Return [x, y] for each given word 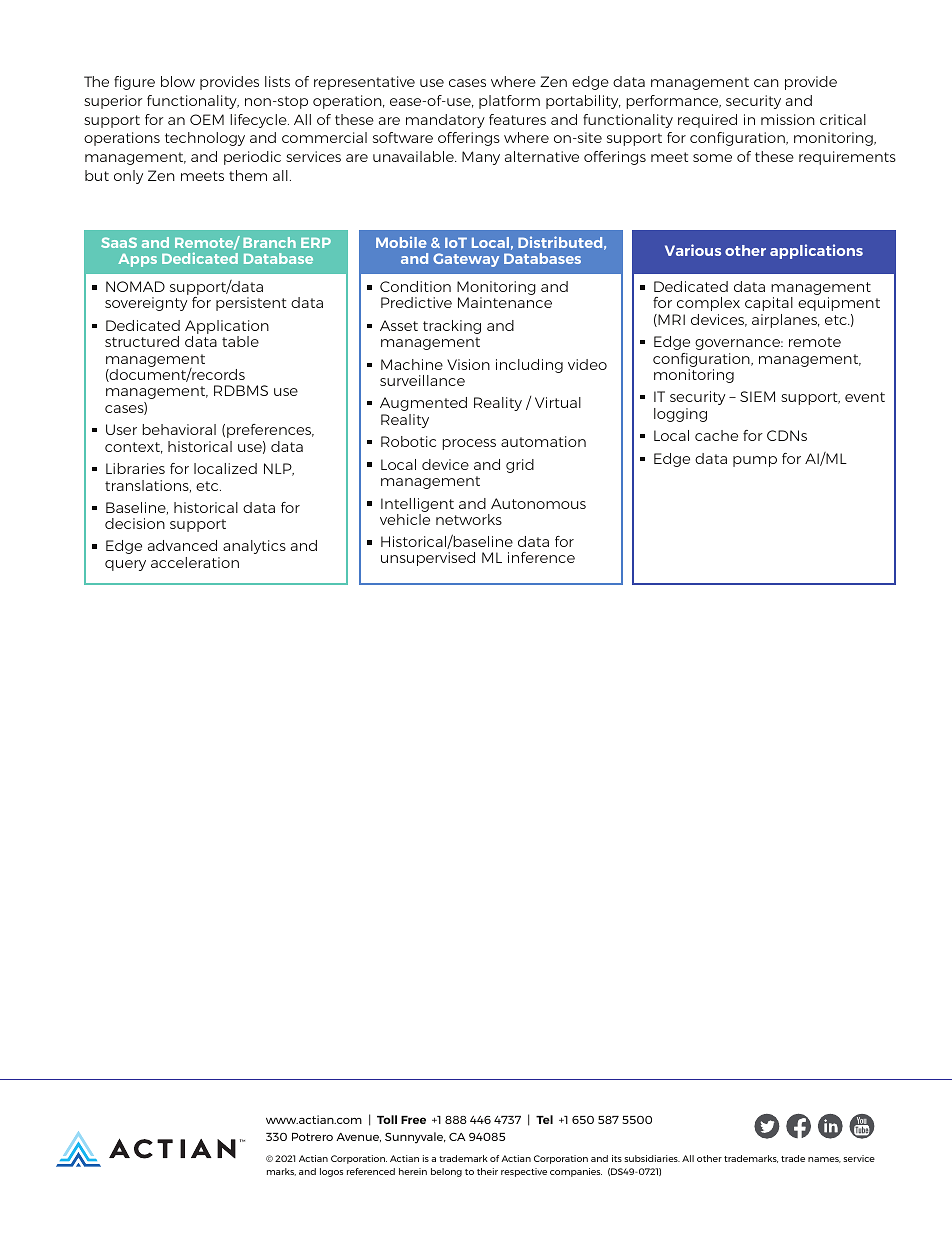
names [824, 1160]
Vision [468, 364]
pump [755, 461]
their [487, 1171]
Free [413, 1120]
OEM [207, 119]
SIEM [757, 396]
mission [788, 119]
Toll [387, 1119]
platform [509, 102]
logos [331, 1172]
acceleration [195, 562]
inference [541, 557]
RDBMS [241, 390]
